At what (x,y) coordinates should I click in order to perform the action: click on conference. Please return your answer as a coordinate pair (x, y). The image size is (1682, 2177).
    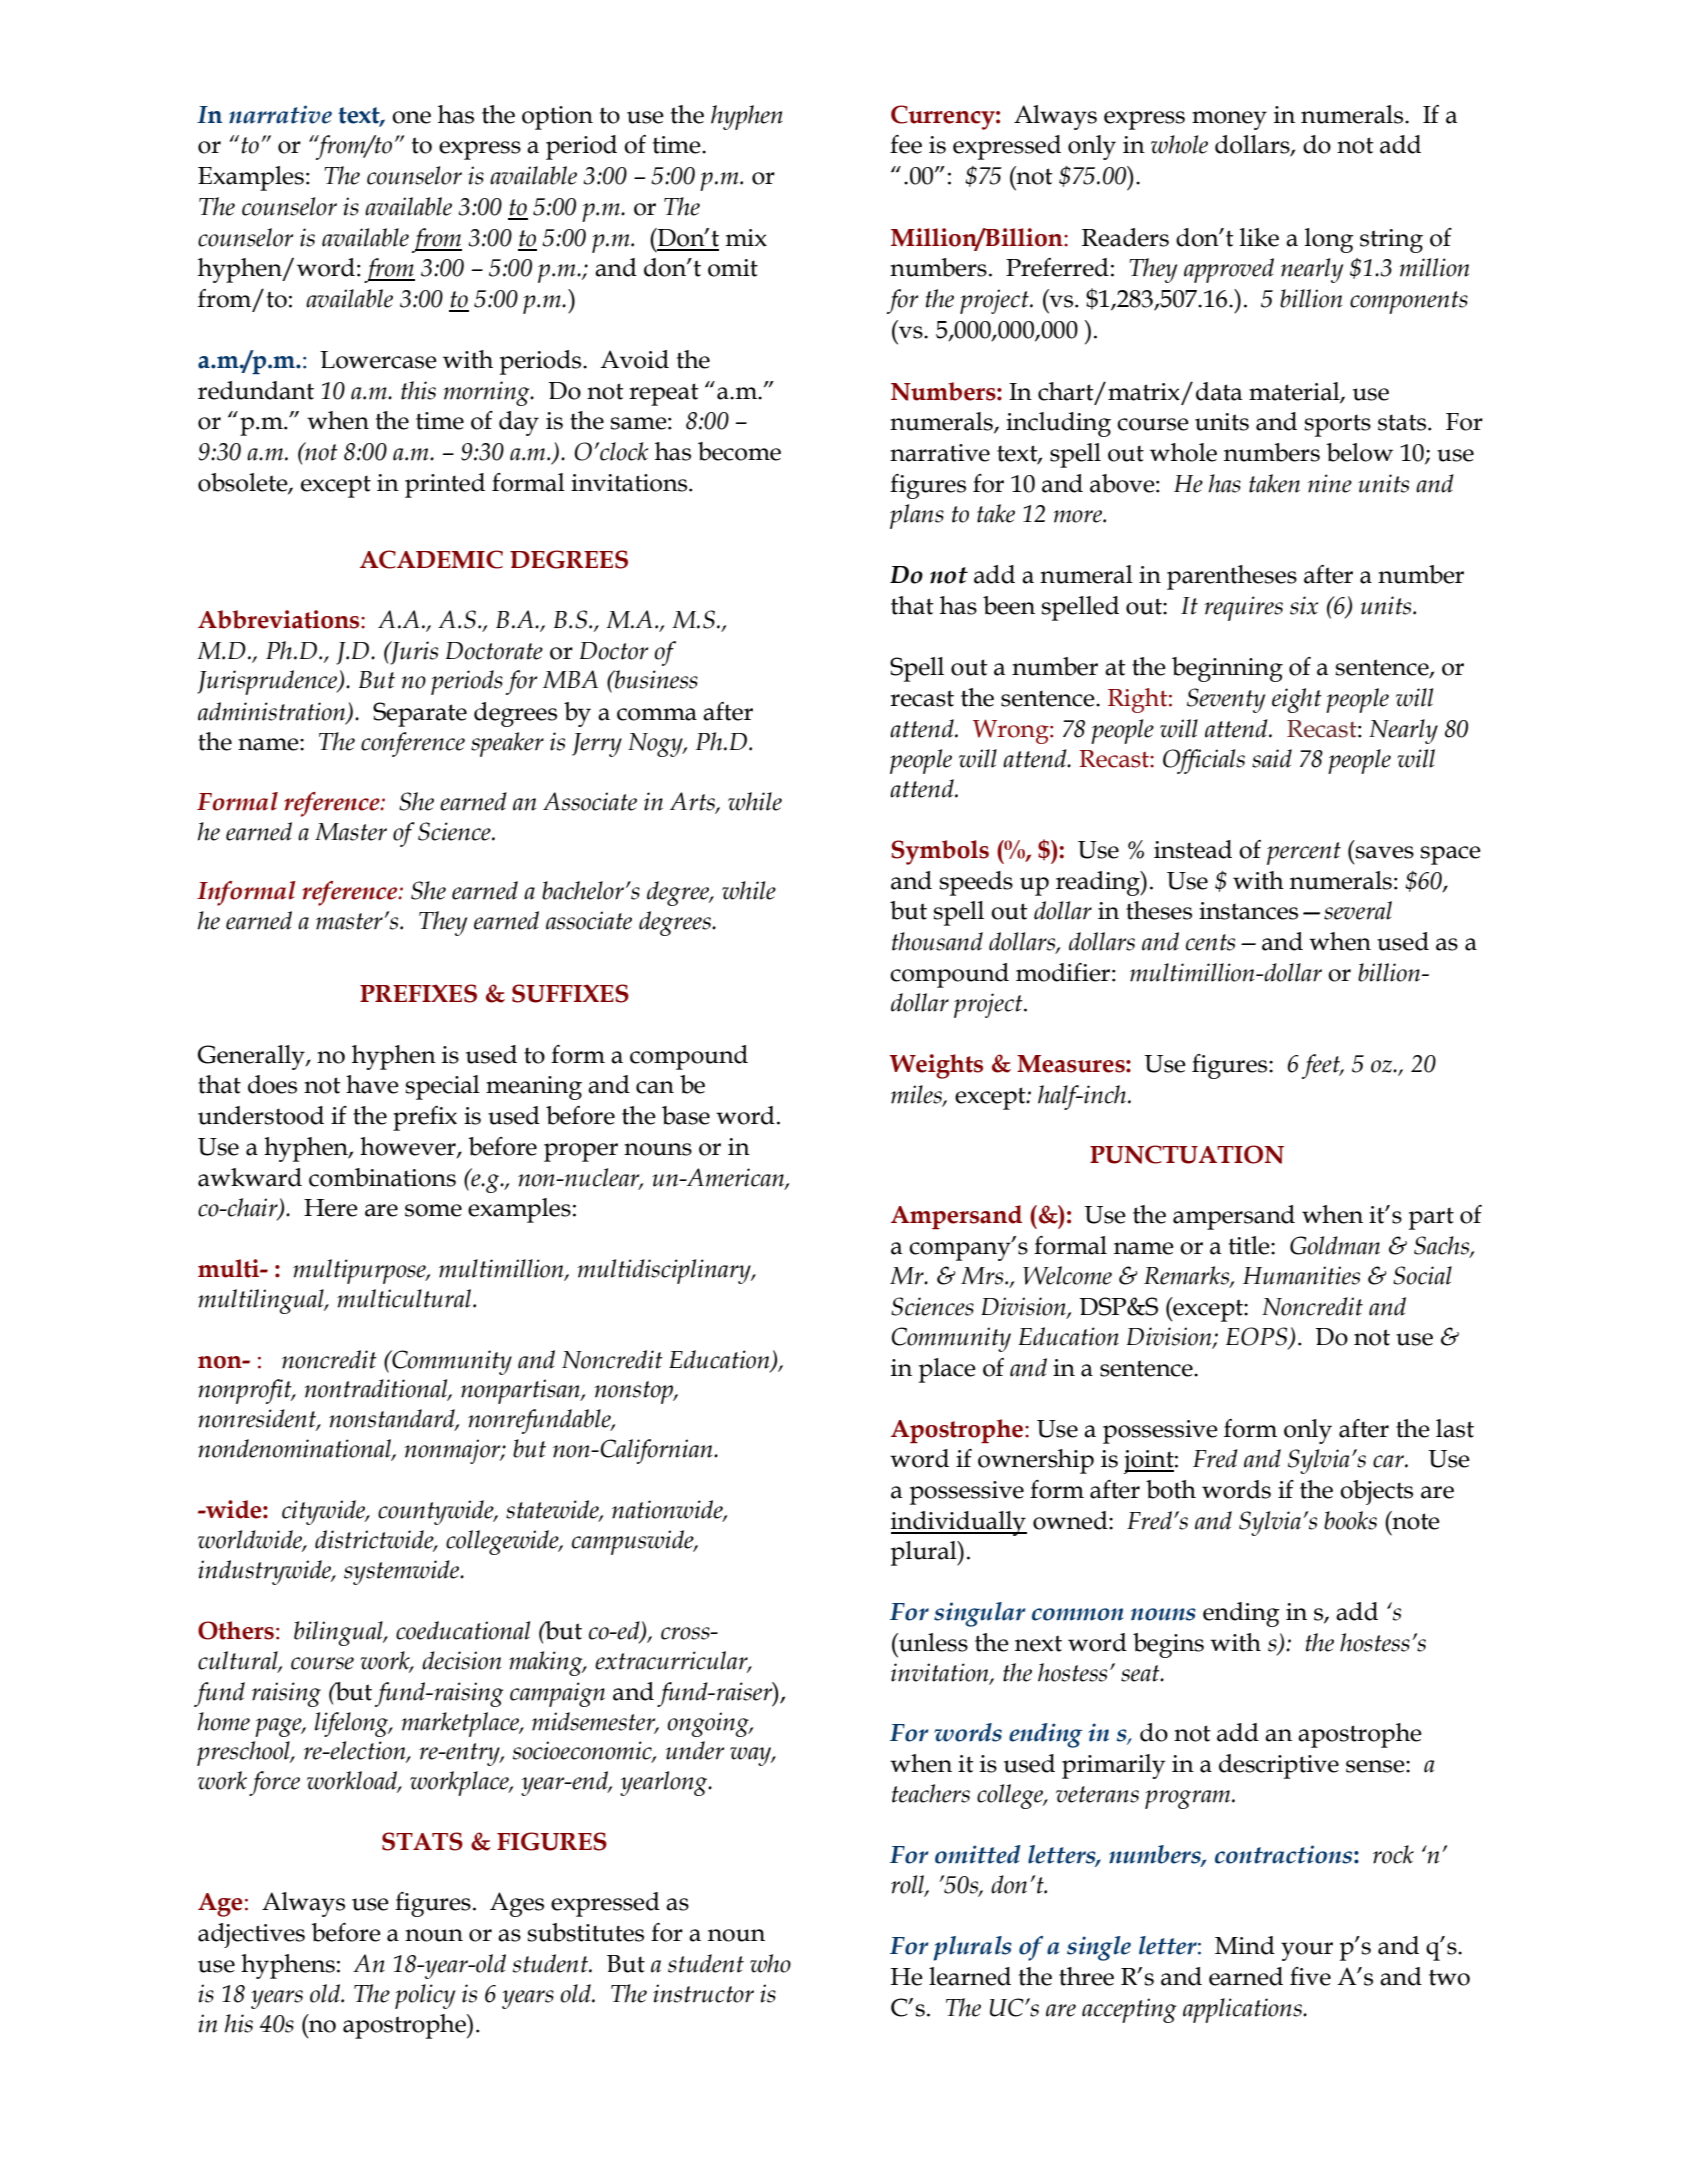
    Looking at the image, I should click on (413, 744).
